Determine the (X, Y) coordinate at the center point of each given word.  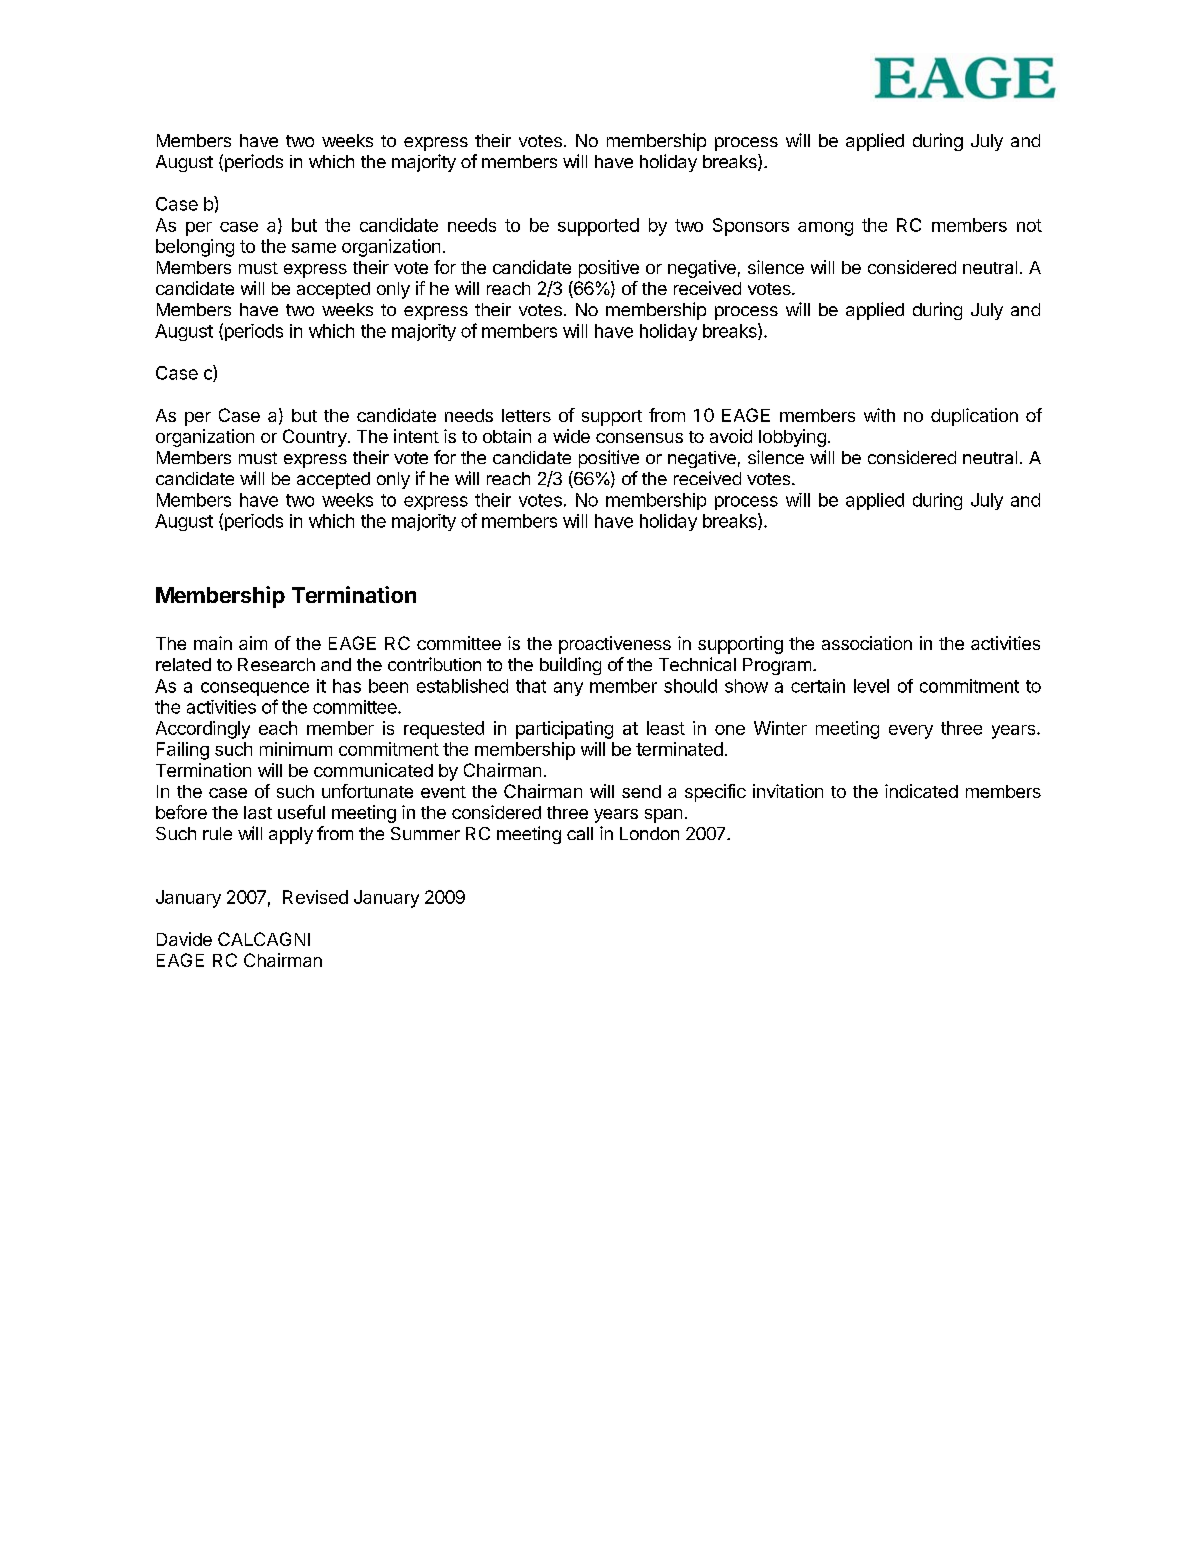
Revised (315, 897)
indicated (921, 791)
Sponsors (751, 227)
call (580, 833)
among (825, 229)
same (314, 248)
